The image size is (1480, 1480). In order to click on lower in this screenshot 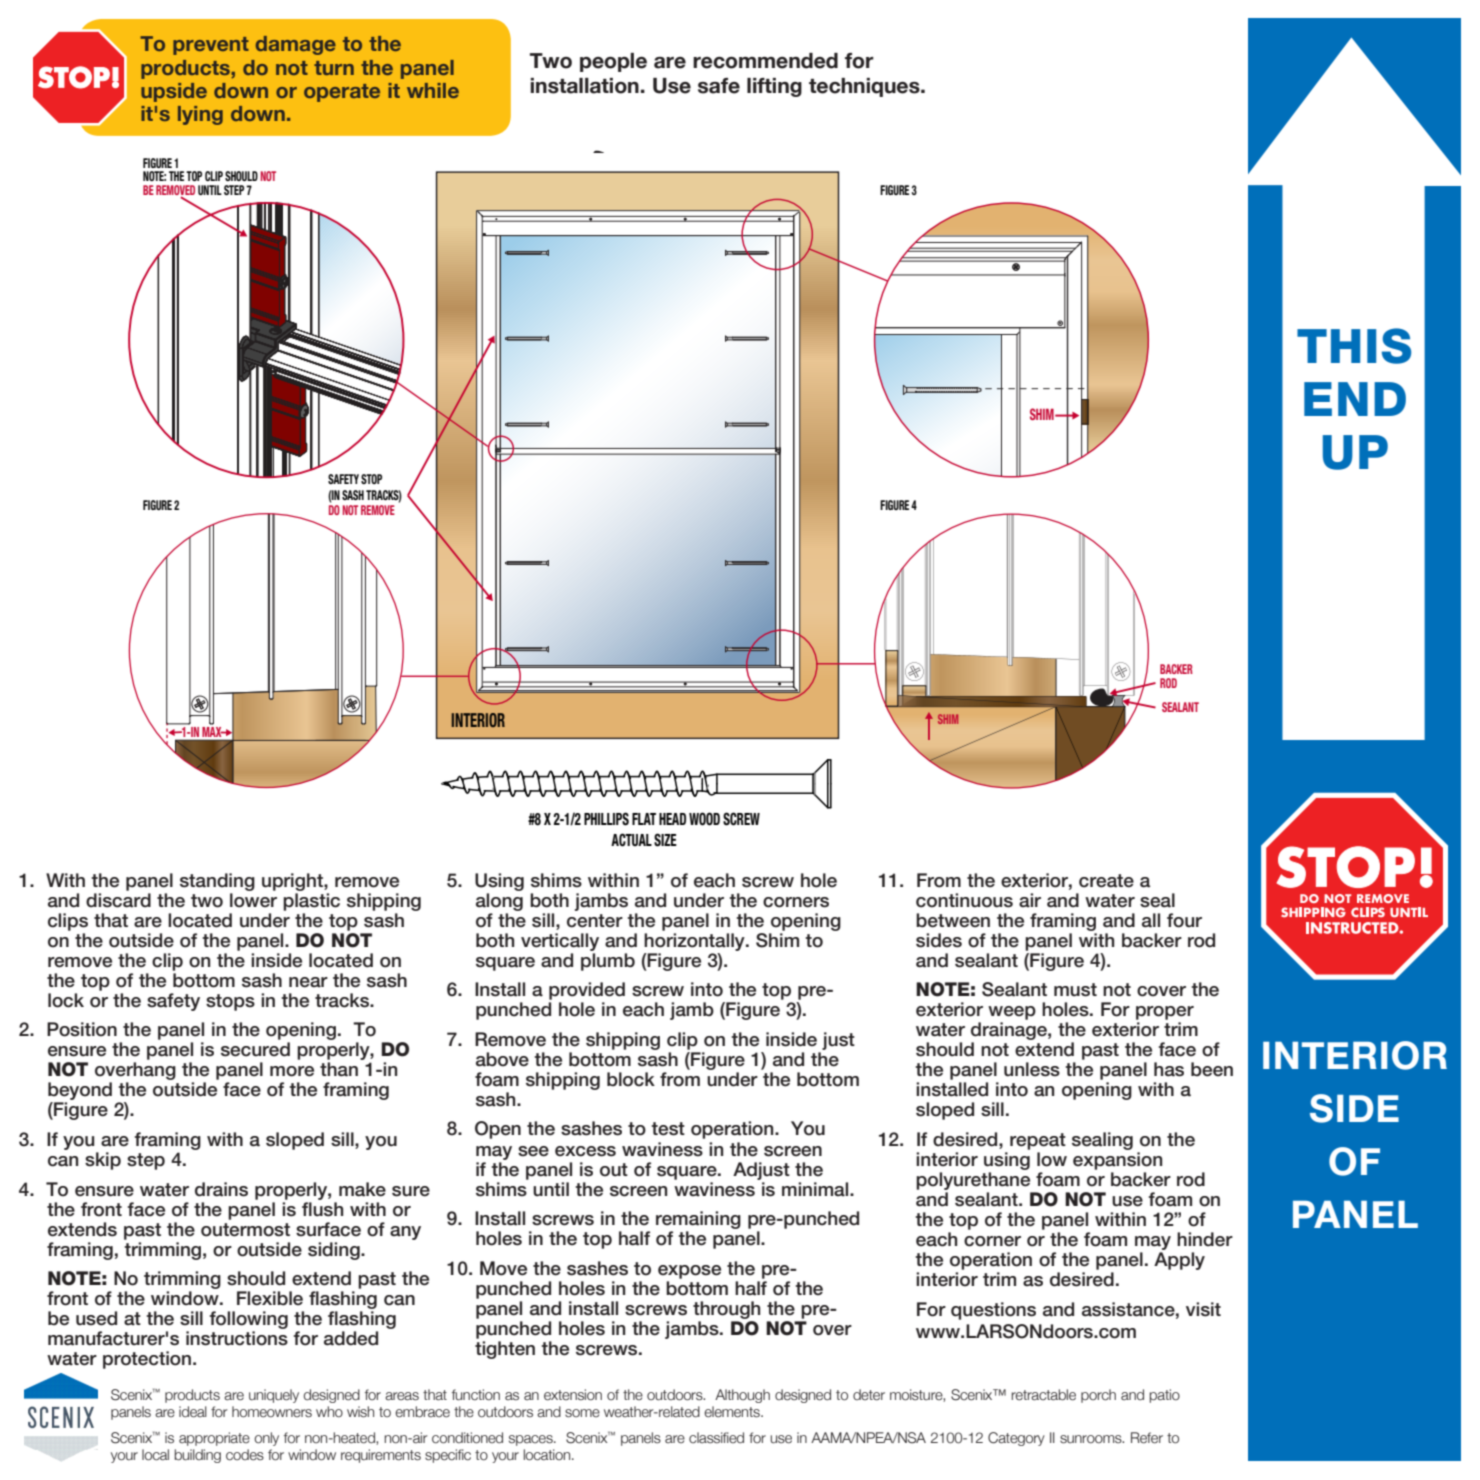, I will do `click(253, 900)`.
